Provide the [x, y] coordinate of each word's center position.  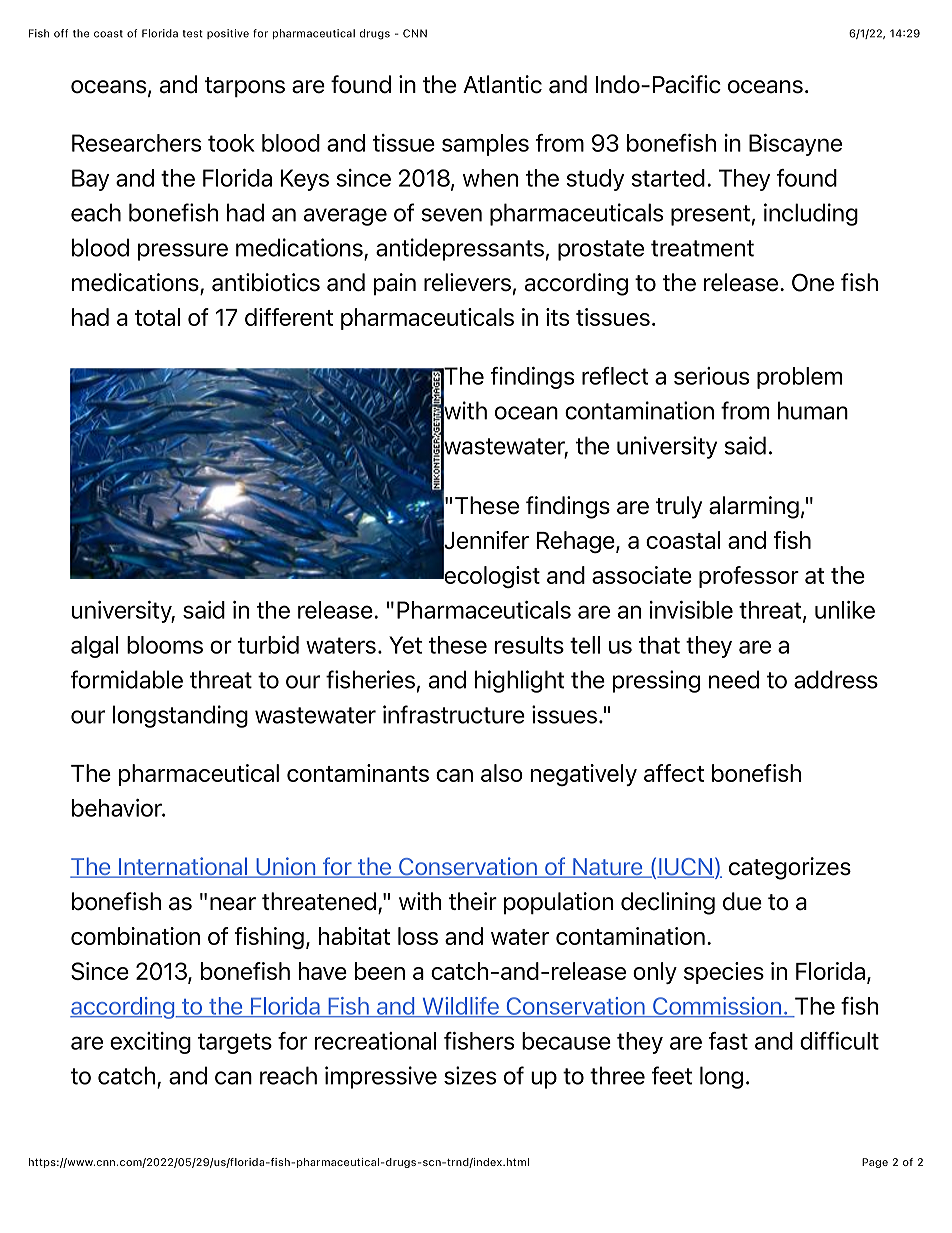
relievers [467, 282]
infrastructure [454, 714]
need [734, 679]
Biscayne [795, 145]
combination [135, 936]
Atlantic [502, 84]
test [192, 34]
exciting [150, 1043]
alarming [754, 507]
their [473, 901]
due [742, 901]
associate [642, 575]
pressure [183, 252]
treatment [702, 248]
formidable [127, 679]
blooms [165, 645]
